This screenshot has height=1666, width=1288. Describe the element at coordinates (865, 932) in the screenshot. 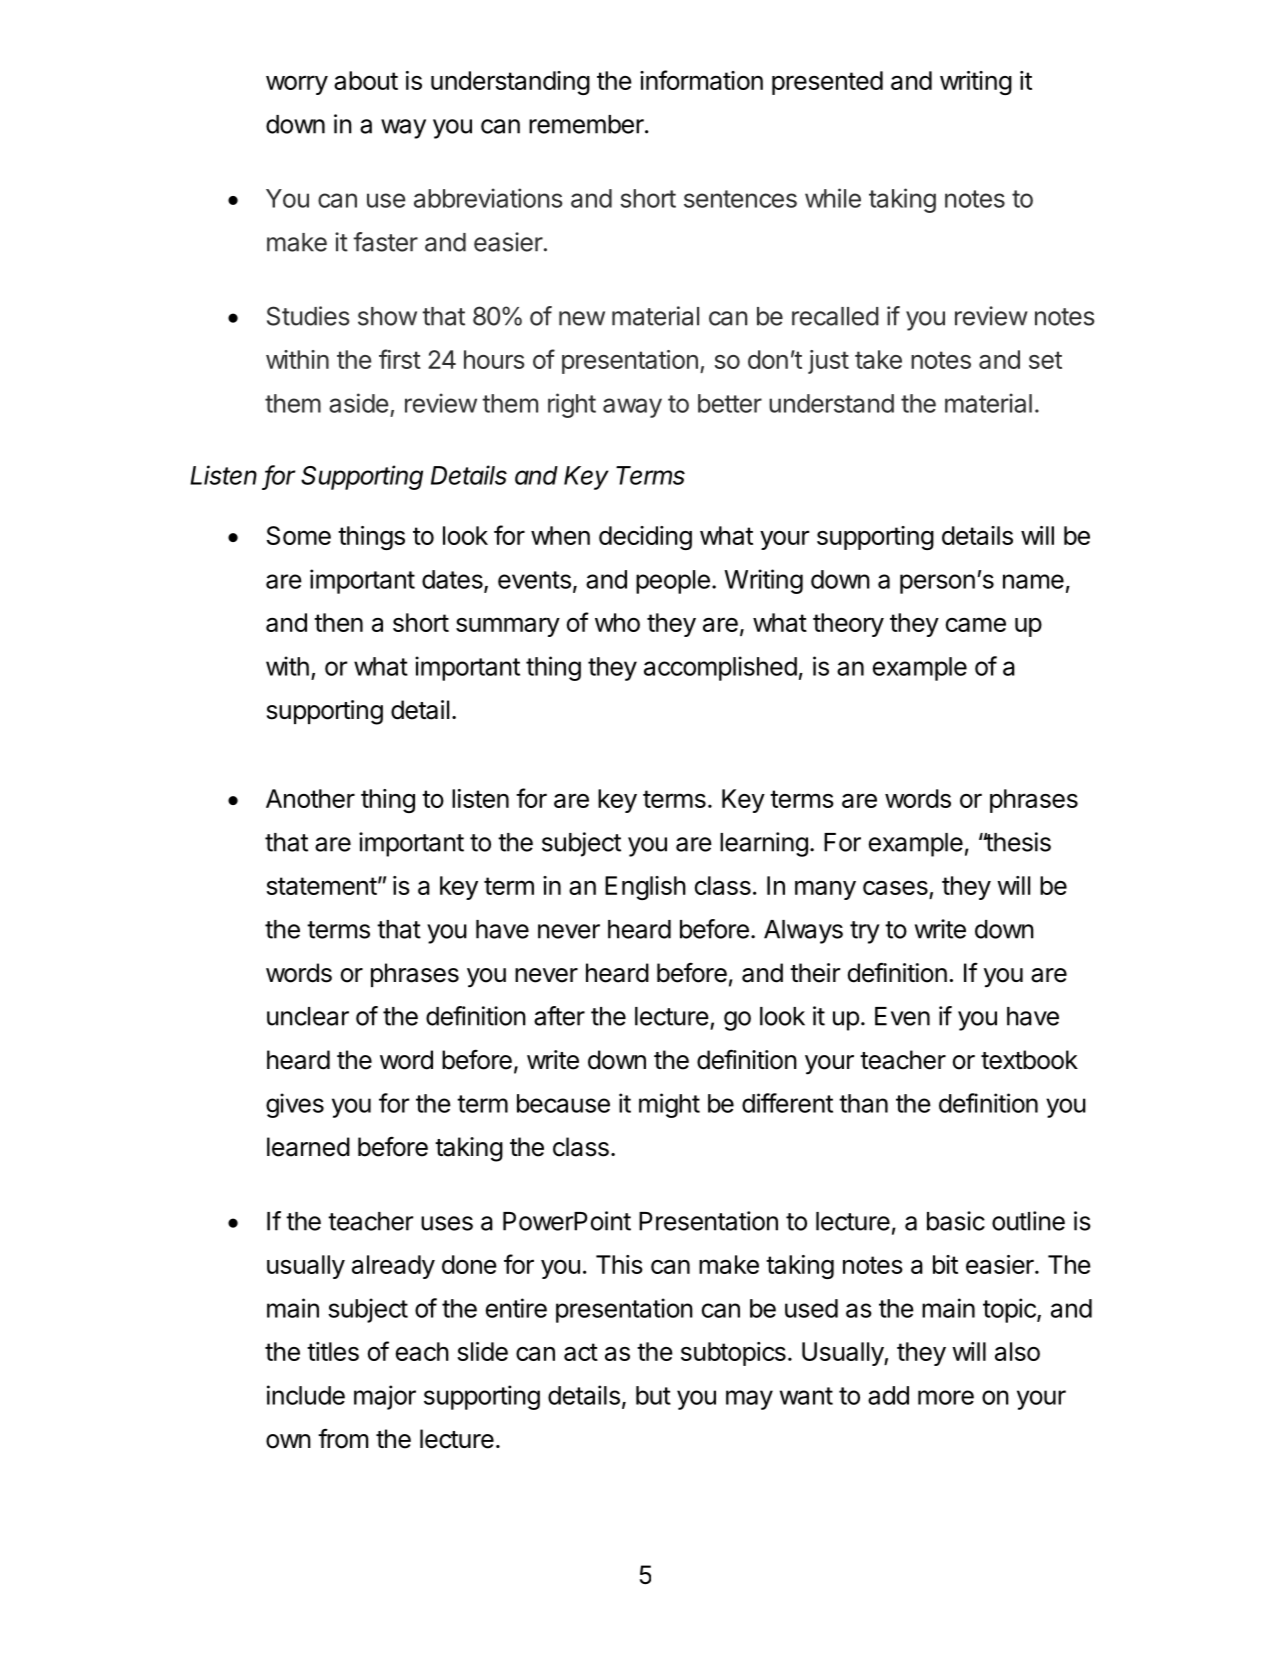

I see `try` at that location.
